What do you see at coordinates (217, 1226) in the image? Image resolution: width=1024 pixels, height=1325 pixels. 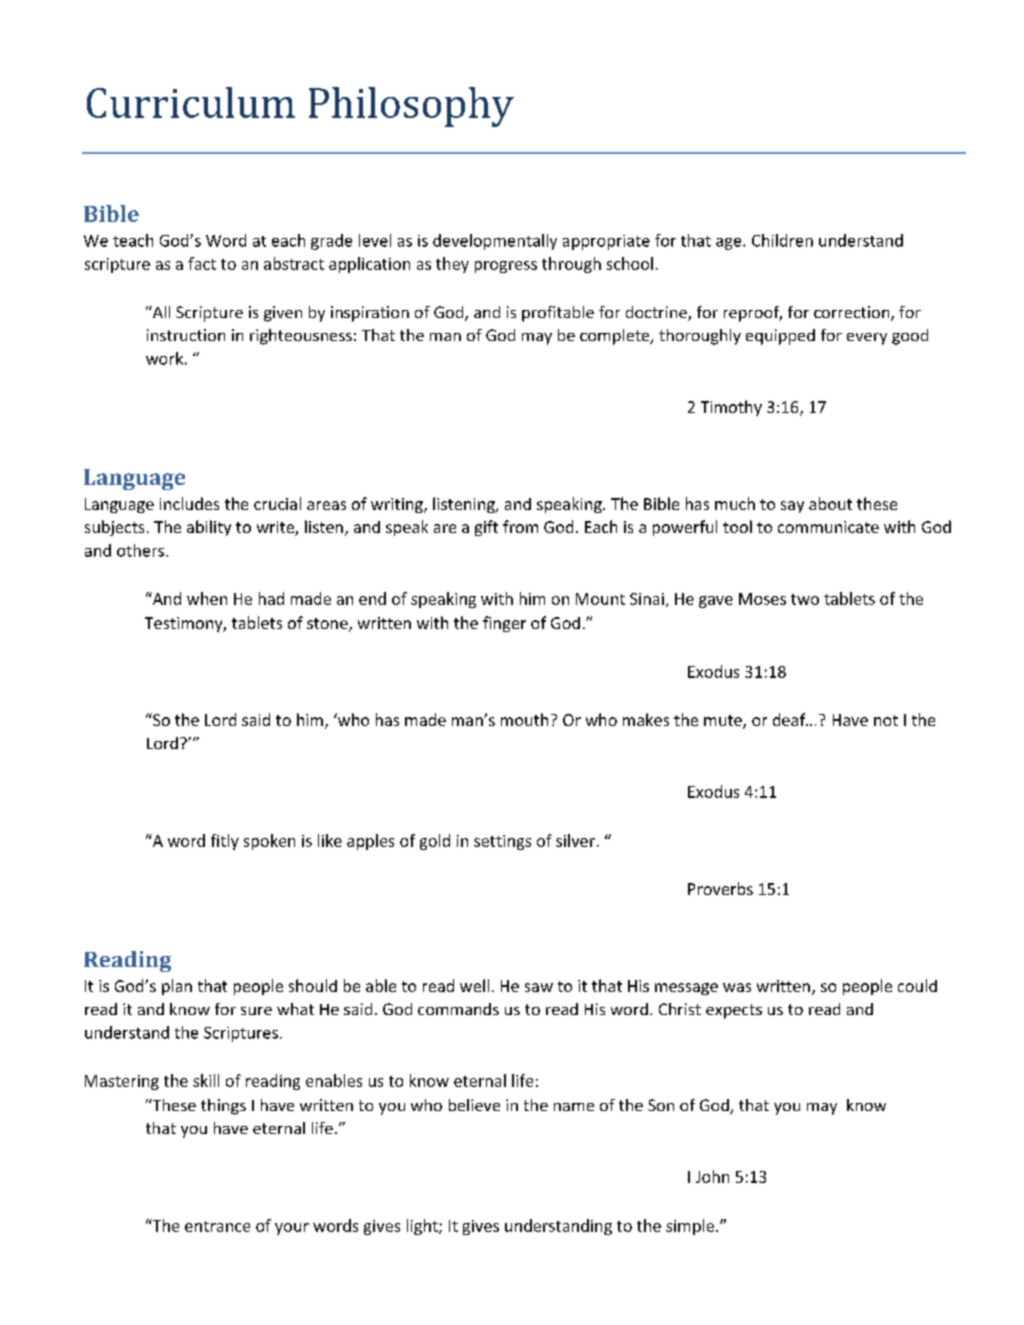 I see `entrance` at bounding box center [217, 1226].
